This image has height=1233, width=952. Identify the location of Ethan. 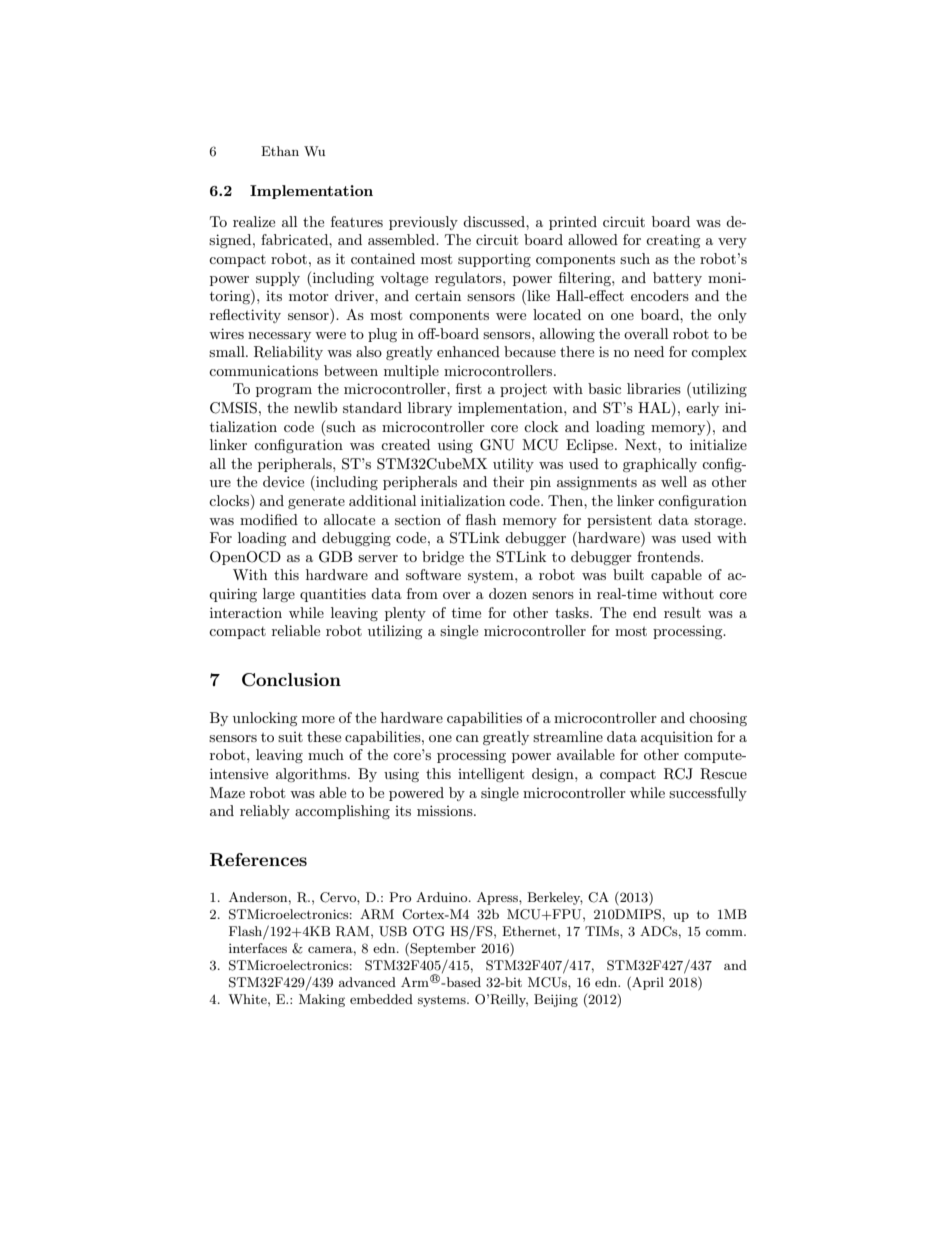
(280, 151).
